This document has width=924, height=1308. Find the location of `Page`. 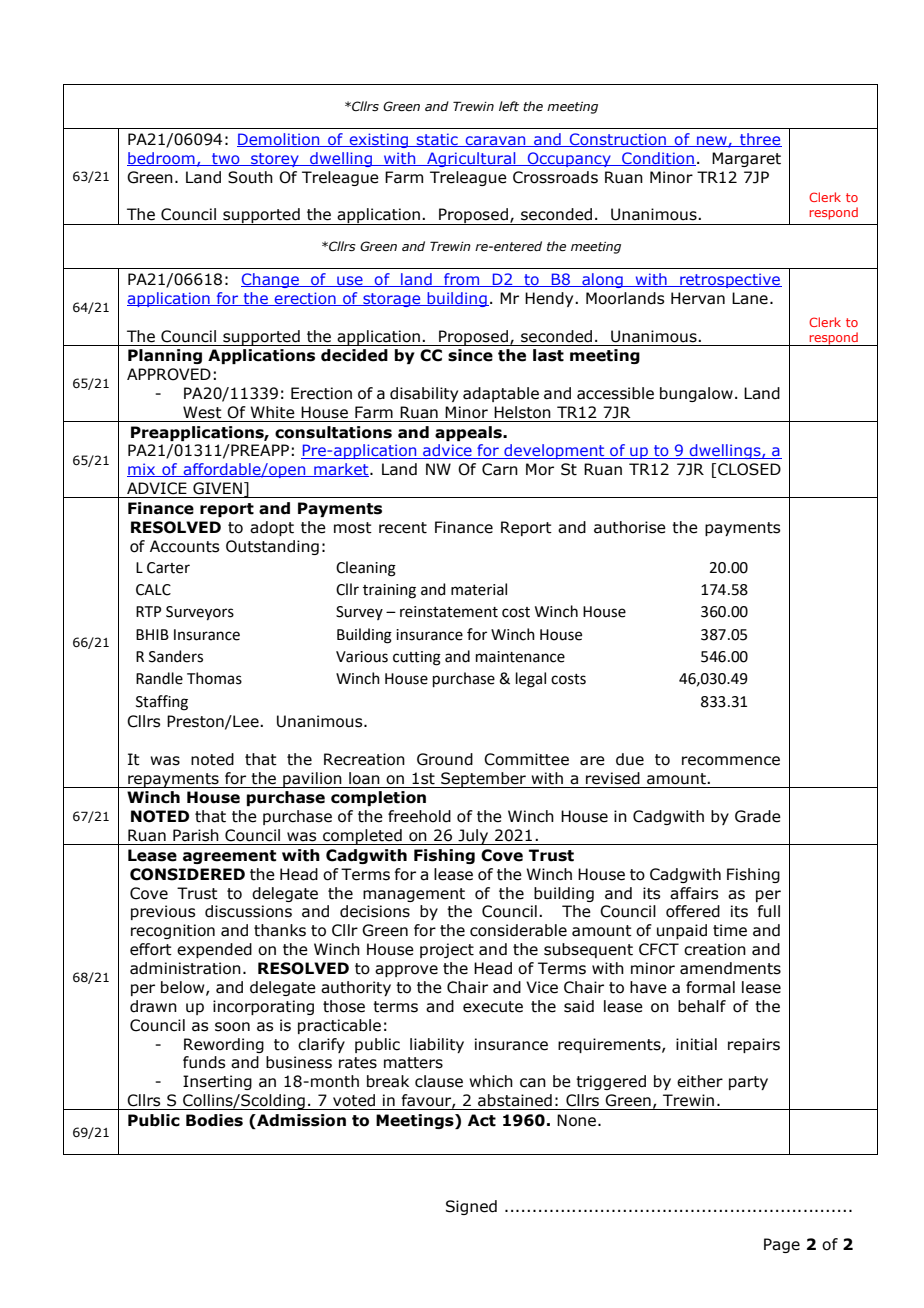

Page is located at coordinates (782, 1245).
